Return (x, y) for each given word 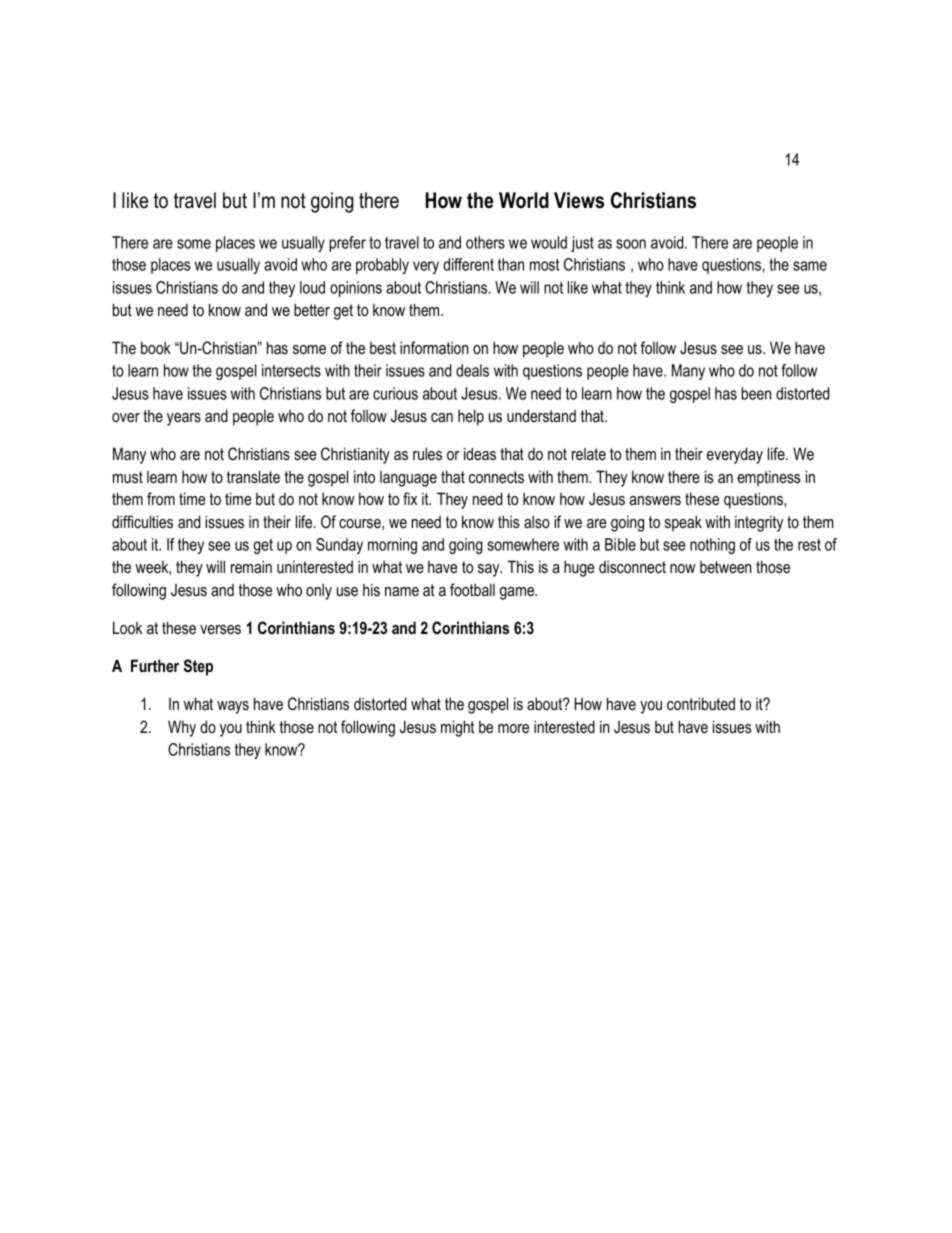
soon (631, 244)
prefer (347, 244)
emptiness (769, 478)
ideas (480, 453)
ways (233, 707)
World (524, 200)
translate (253, 477)
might (457, 728)
